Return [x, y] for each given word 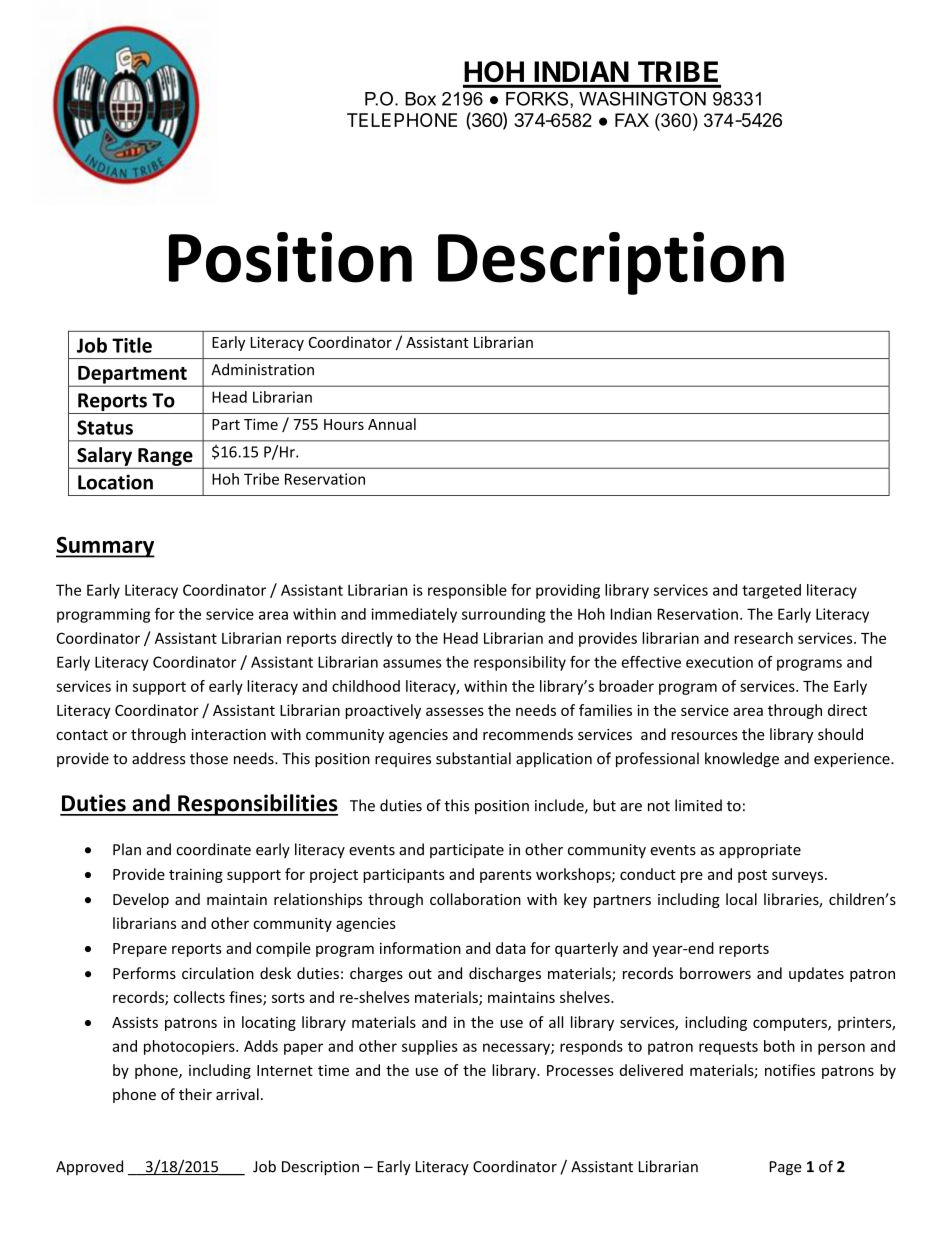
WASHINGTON [642, 98]
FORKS [538, 98]
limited [698, 805]
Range [165, 458]
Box [420, 99]
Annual [392, 424]
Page [786, 1168]
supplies [430, 1047]
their [195, 1094]
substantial [473, 758]
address [159, 758]
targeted [771, 591]
